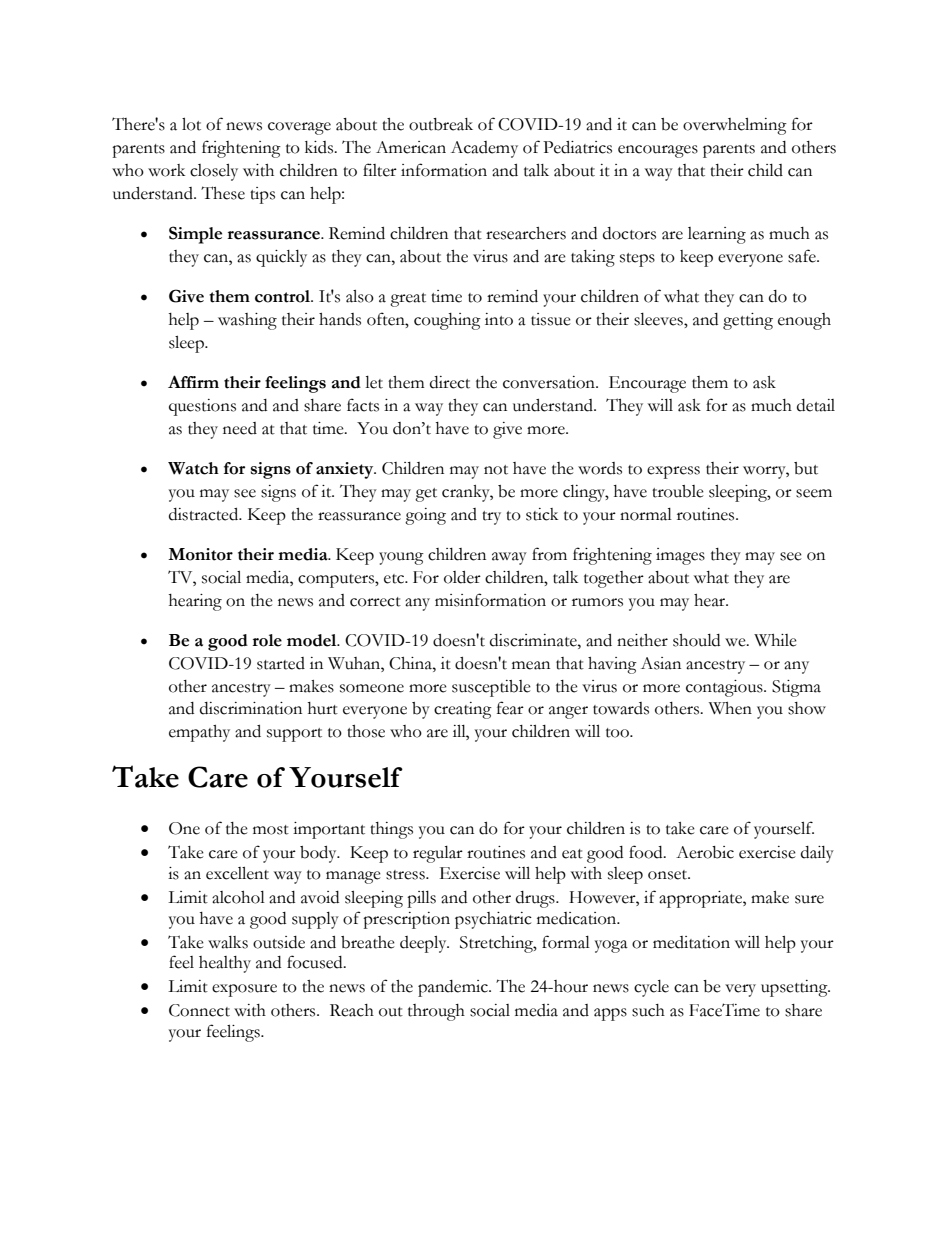 Image resolution: width=952 pixels, height=1233 pixels. I want to click on Monitor, so click(200, 554).
